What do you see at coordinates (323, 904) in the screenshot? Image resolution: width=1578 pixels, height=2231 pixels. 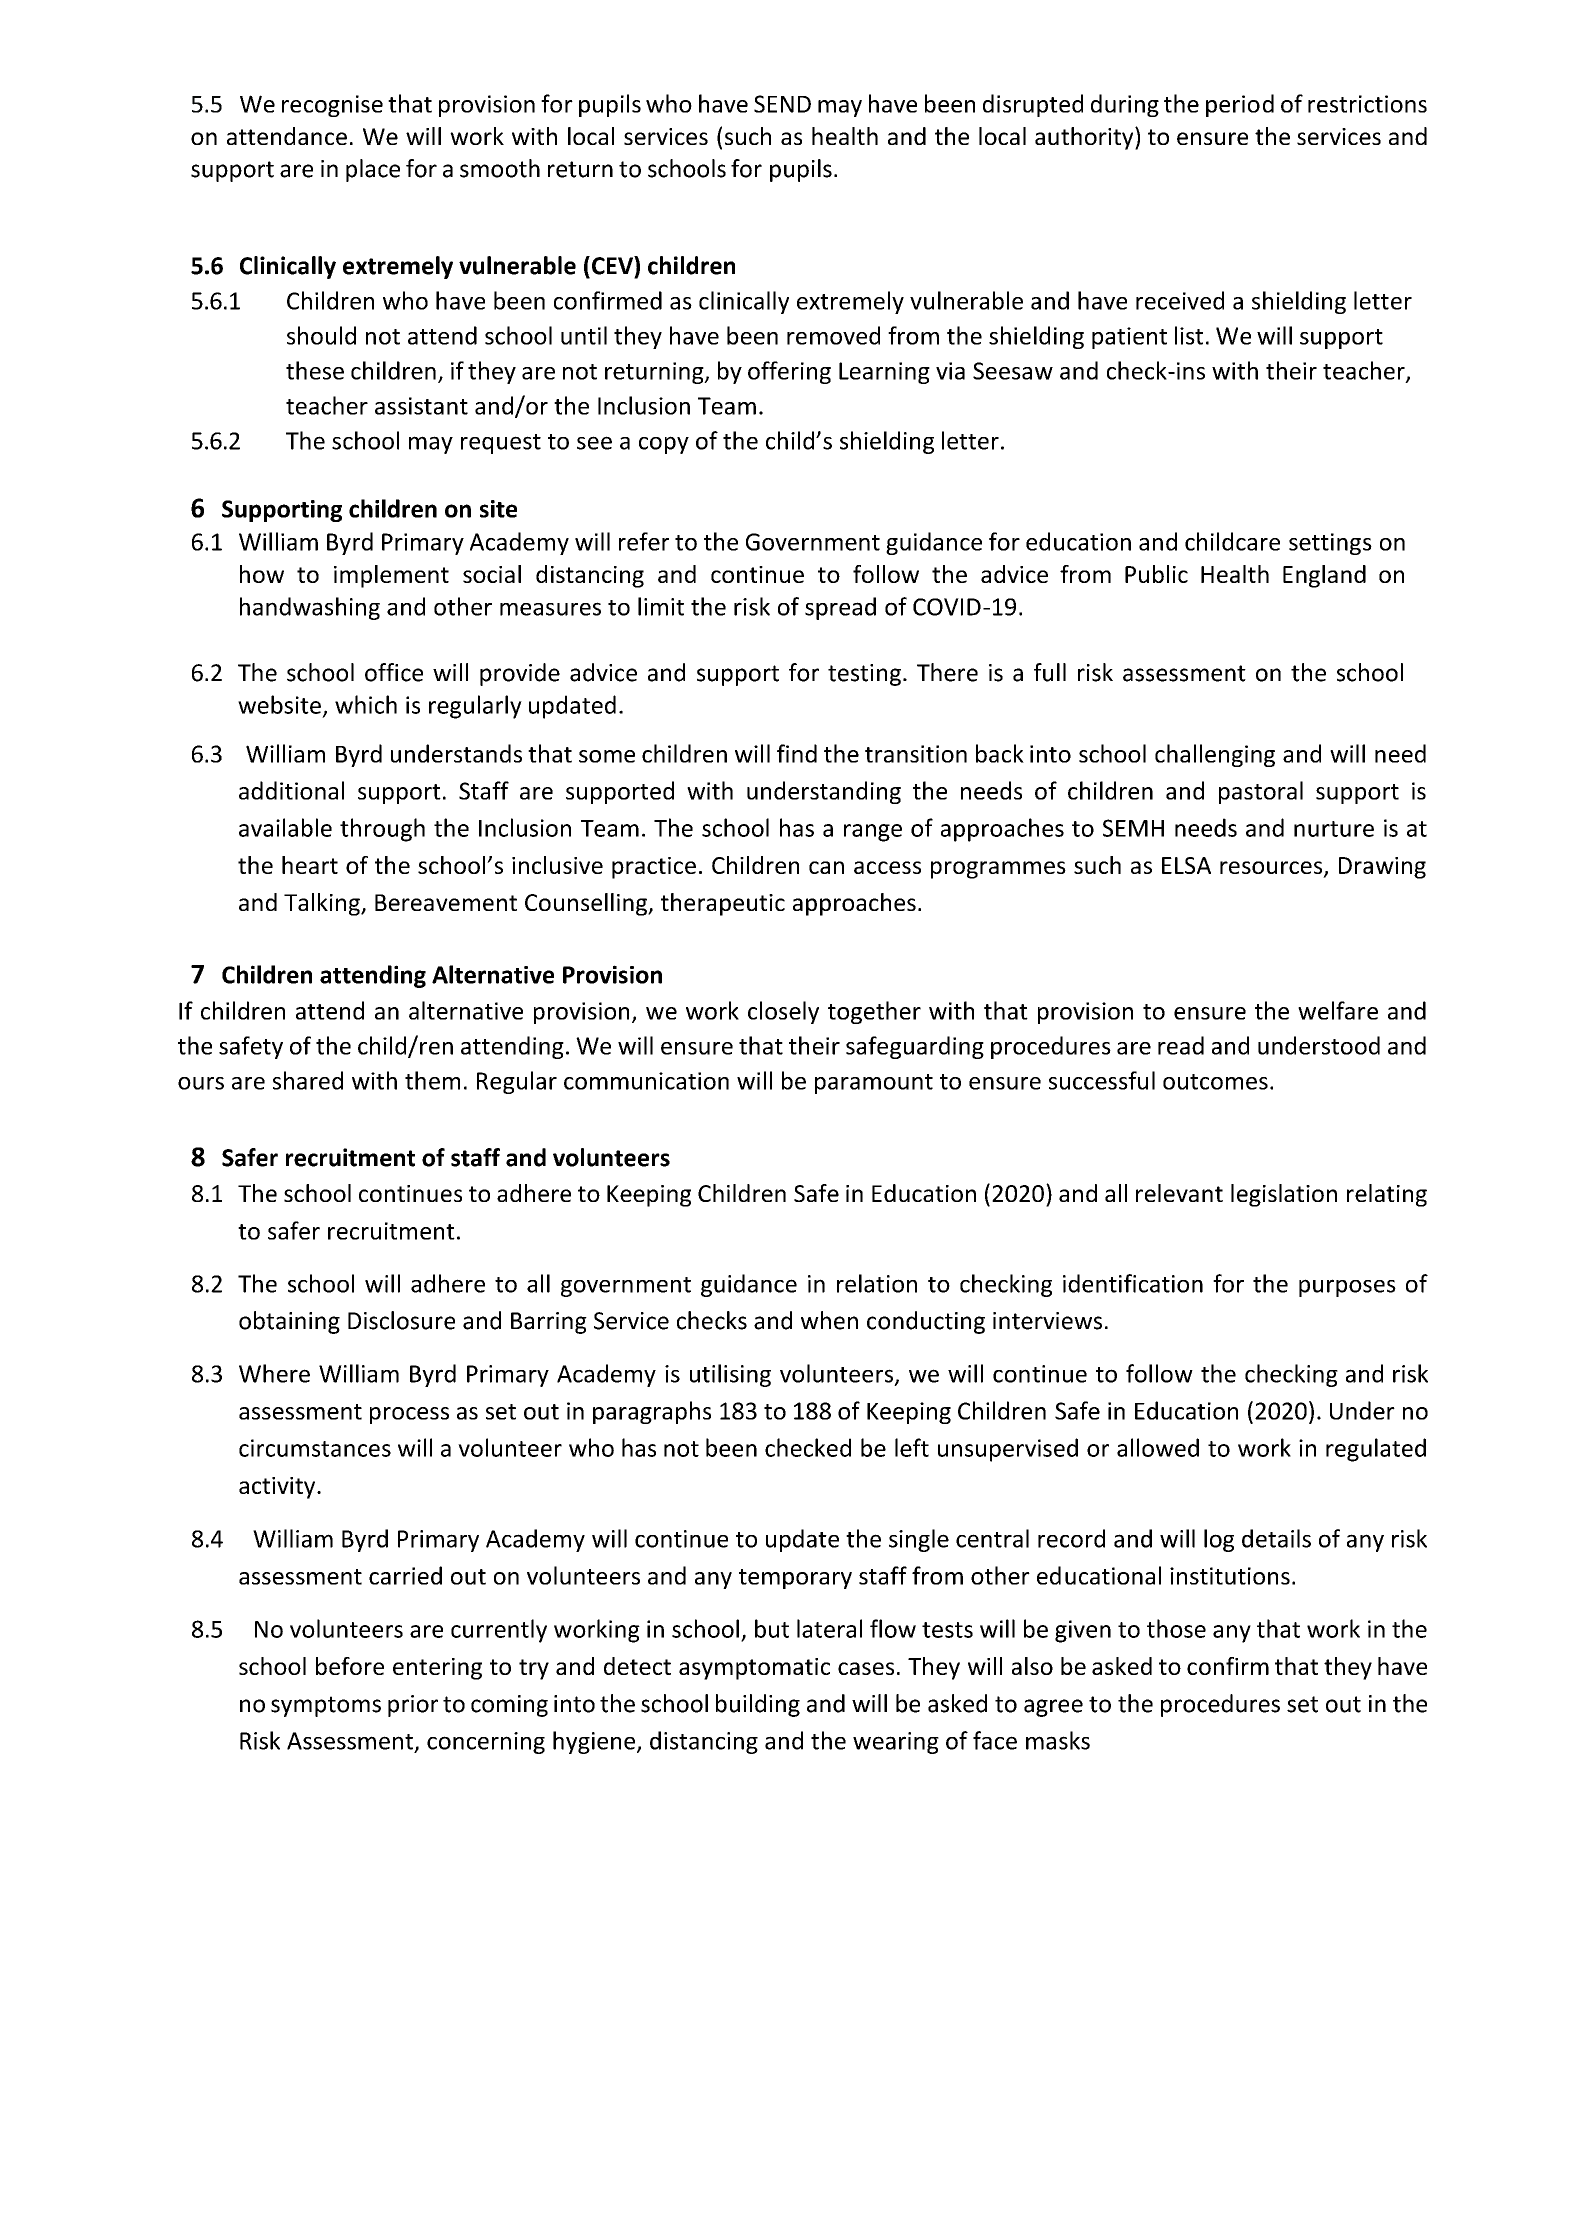 I see `Talking` at bounding box center [323, 904].
